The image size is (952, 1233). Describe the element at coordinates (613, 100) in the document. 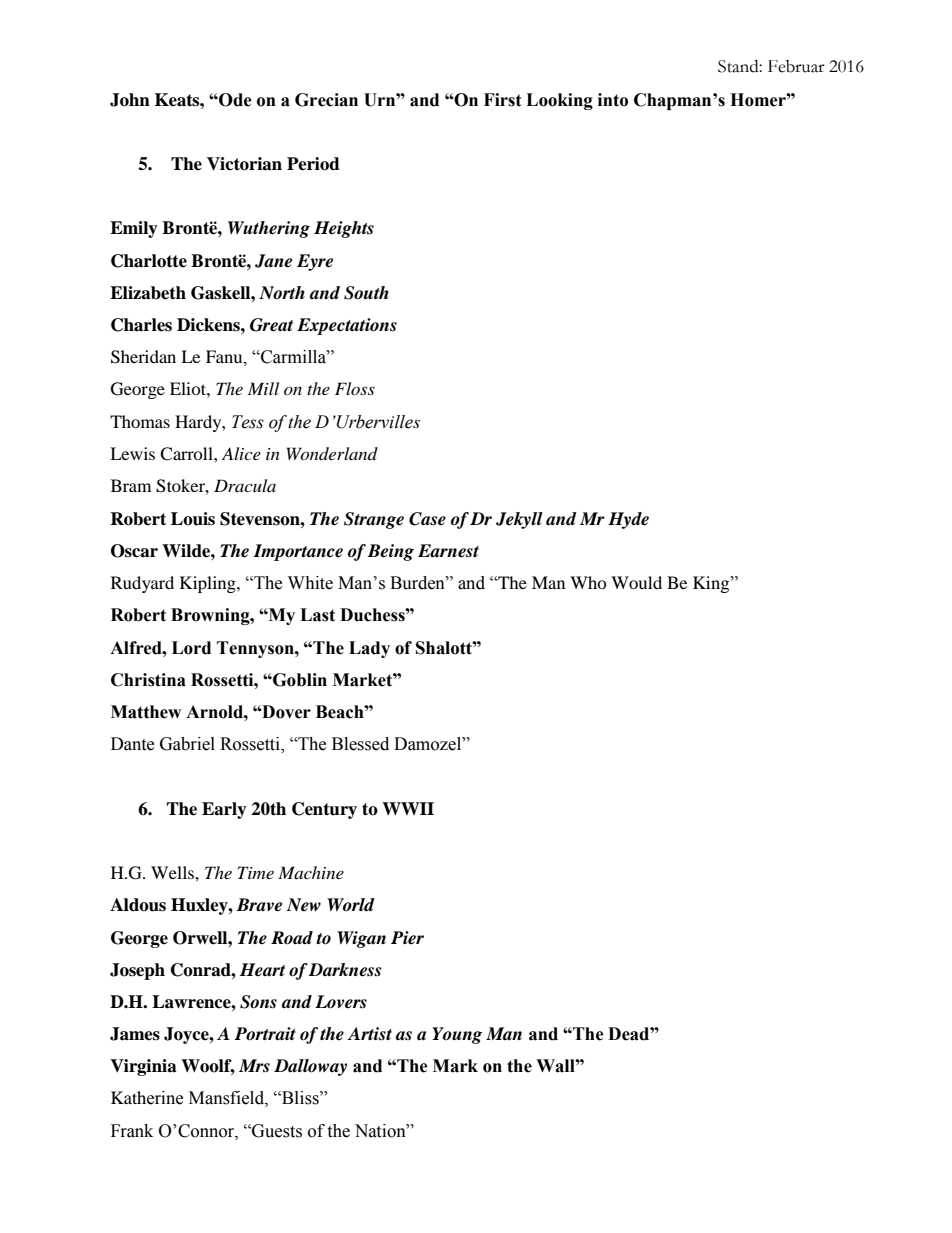

I see `into` at that location.
